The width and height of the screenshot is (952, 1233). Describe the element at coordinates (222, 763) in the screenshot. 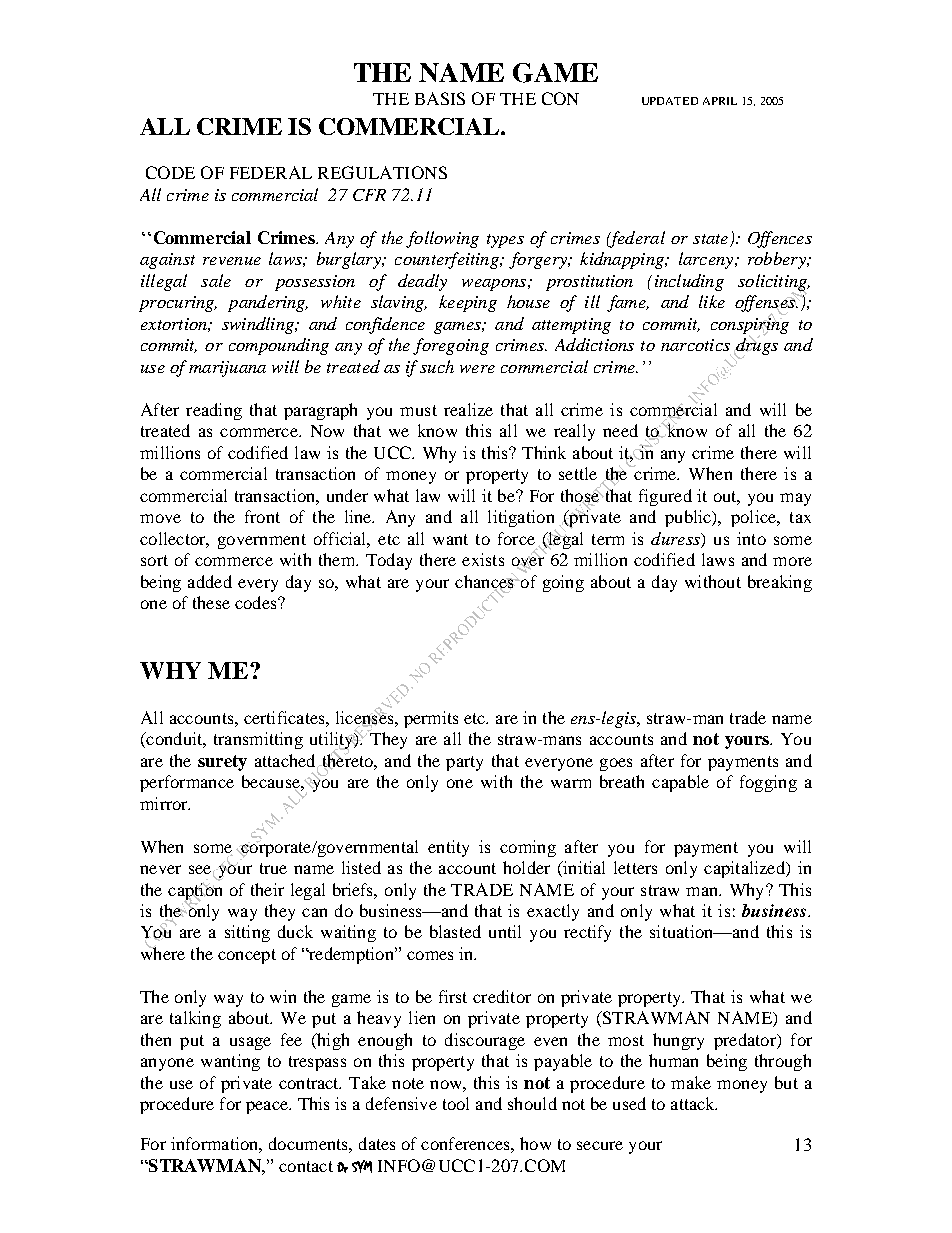

I see `surety` at that location.
